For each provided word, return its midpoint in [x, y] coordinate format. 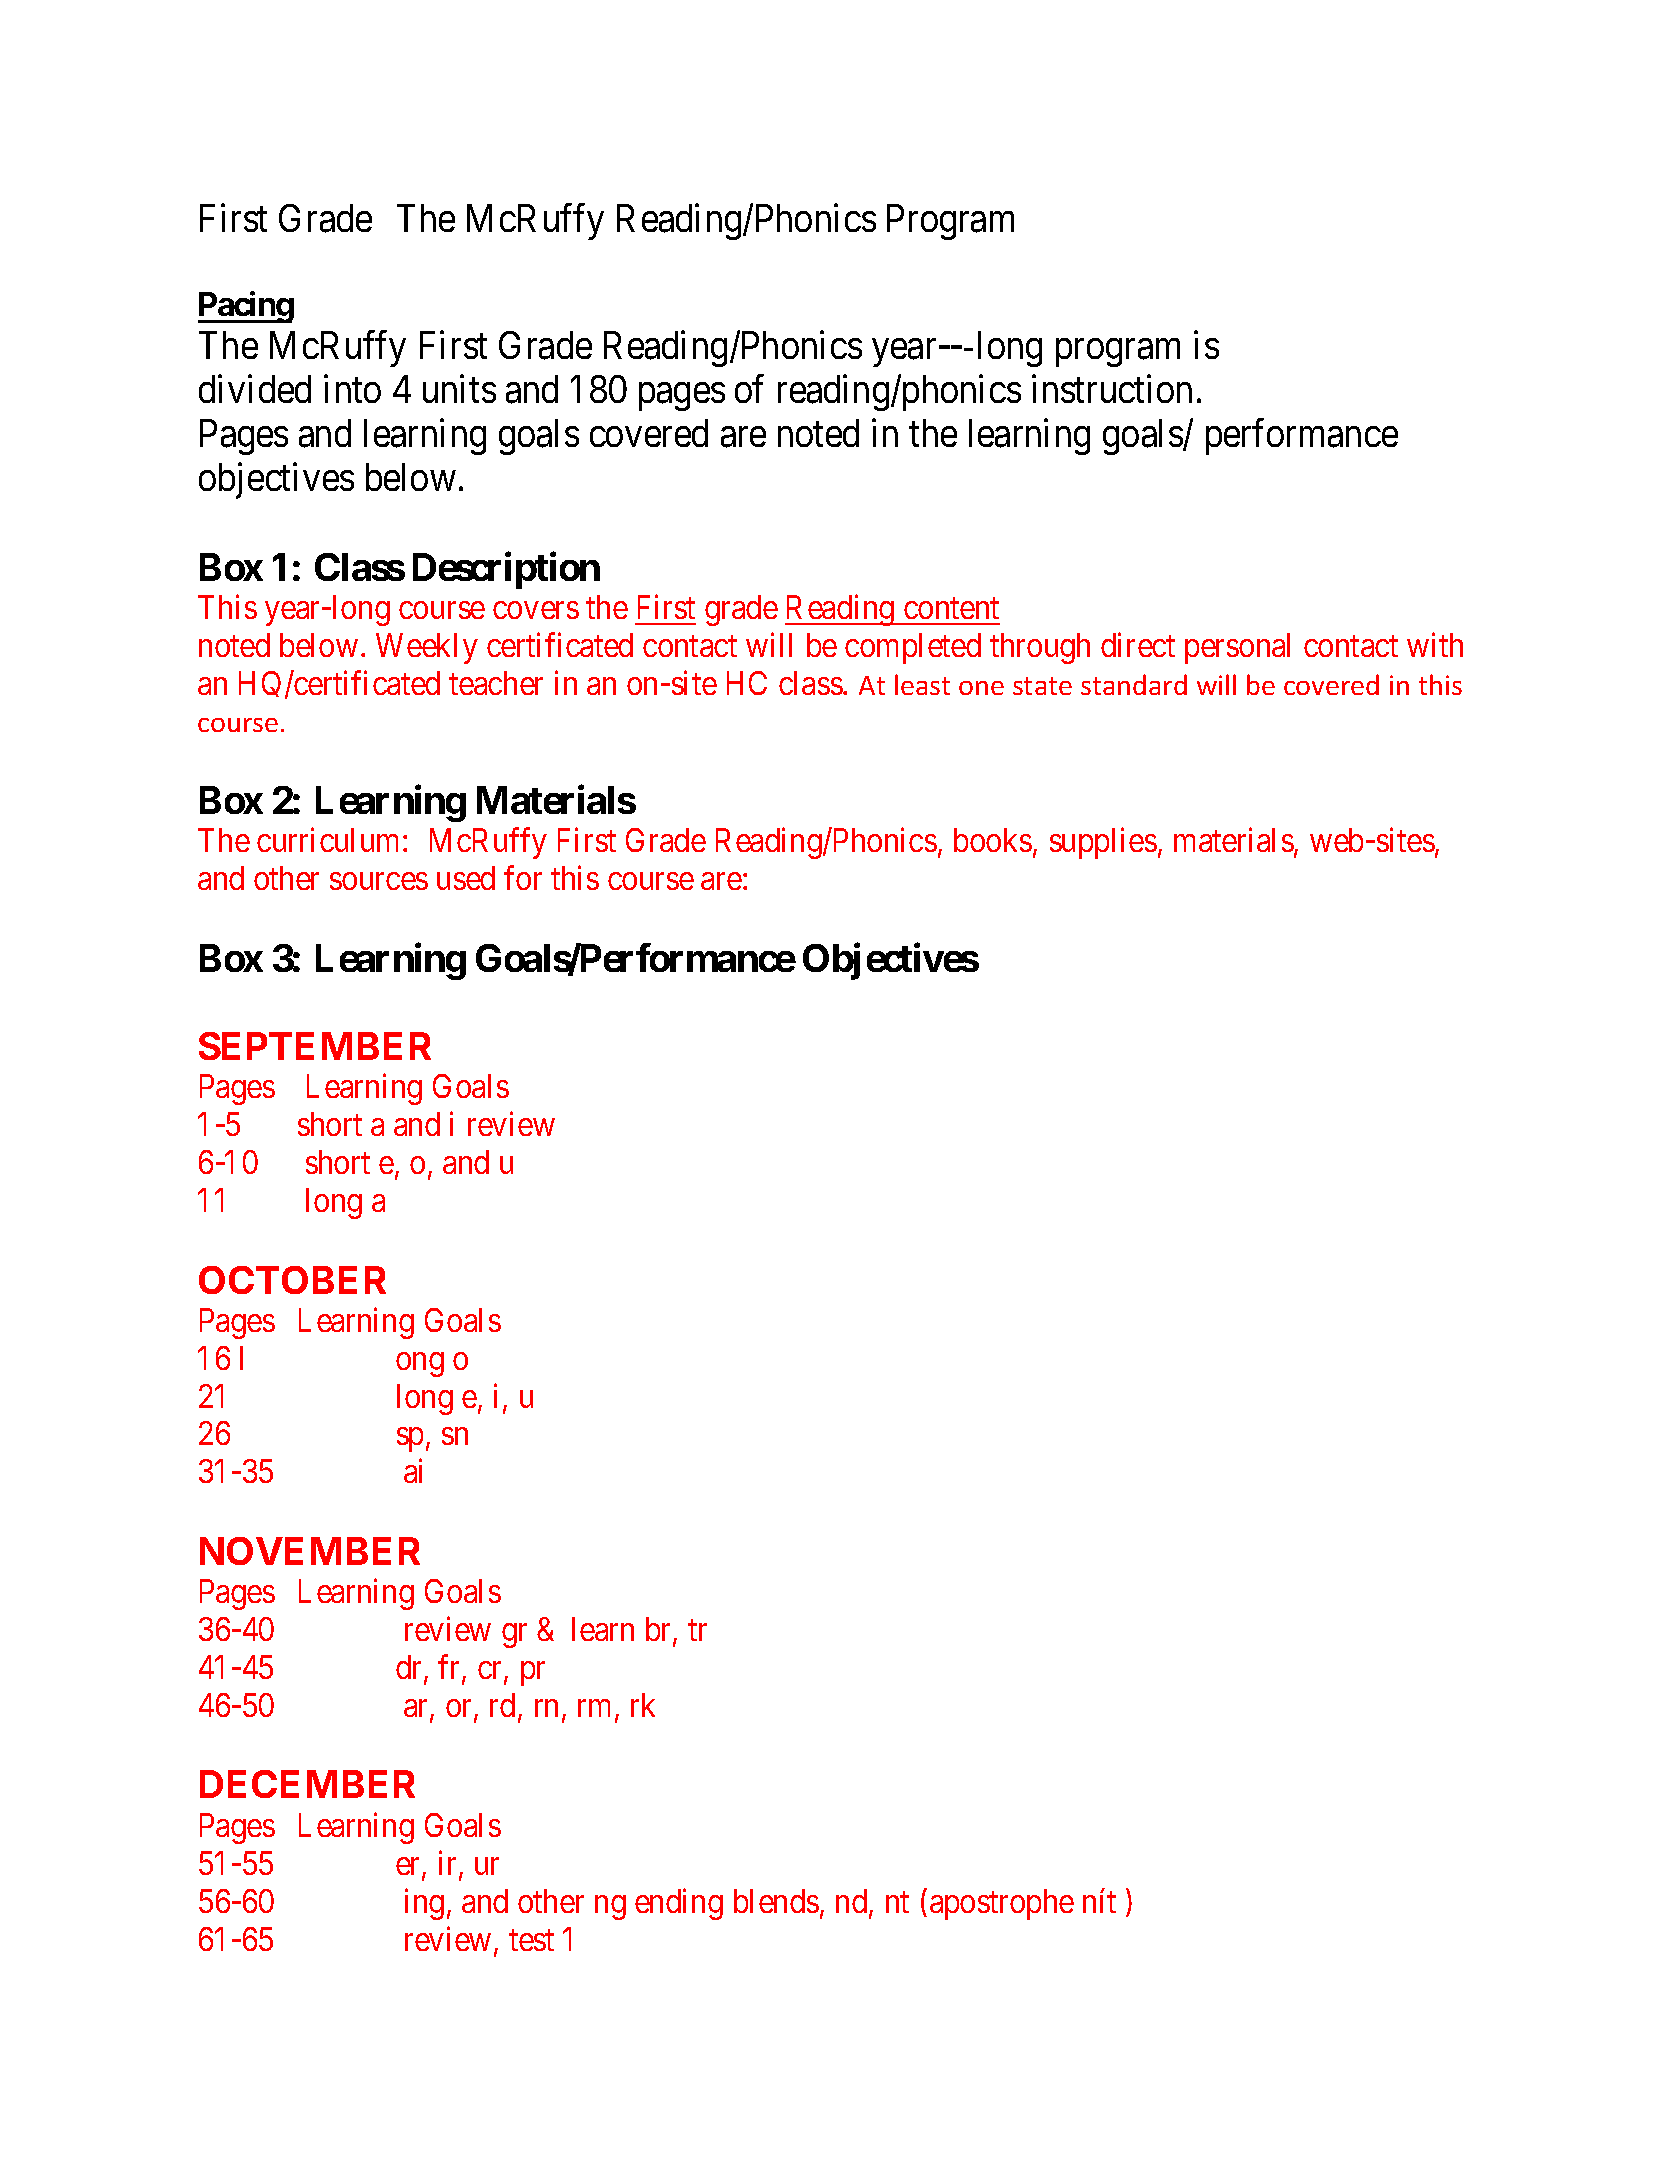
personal [1237, 648]
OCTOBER [292, 1280]
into [352, 389]
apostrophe [1002, 1904]
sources [379, 881]
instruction [1112, 389]
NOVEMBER [310, 1551]
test [531, 1940]
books [993, 840]
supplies [1103, 843]
